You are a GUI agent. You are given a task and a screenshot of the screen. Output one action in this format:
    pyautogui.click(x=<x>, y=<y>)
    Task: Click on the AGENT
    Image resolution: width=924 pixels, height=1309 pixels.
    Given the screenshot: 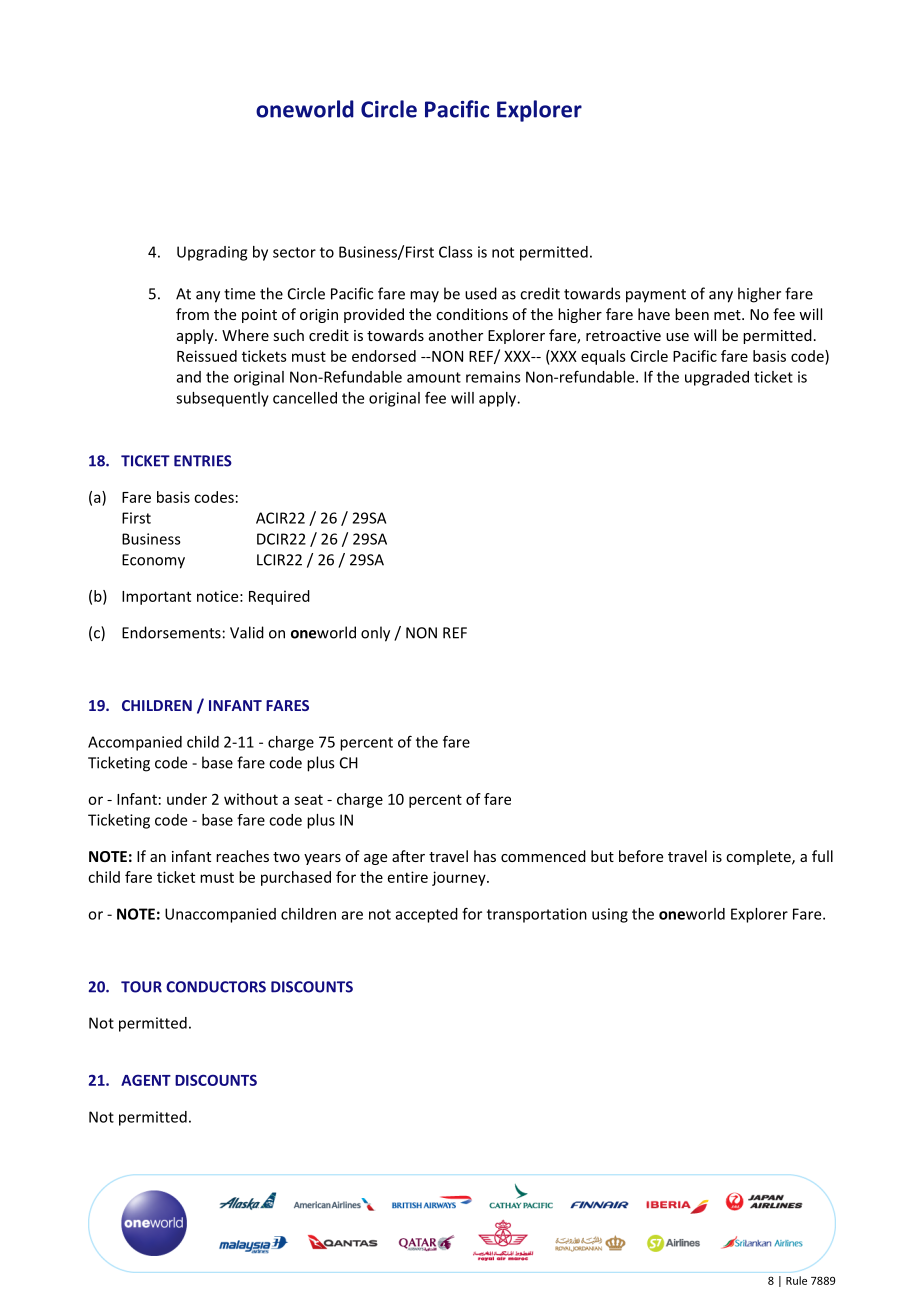 What is the action you would take?
    pyautogui.click(x=146, y=1080)
